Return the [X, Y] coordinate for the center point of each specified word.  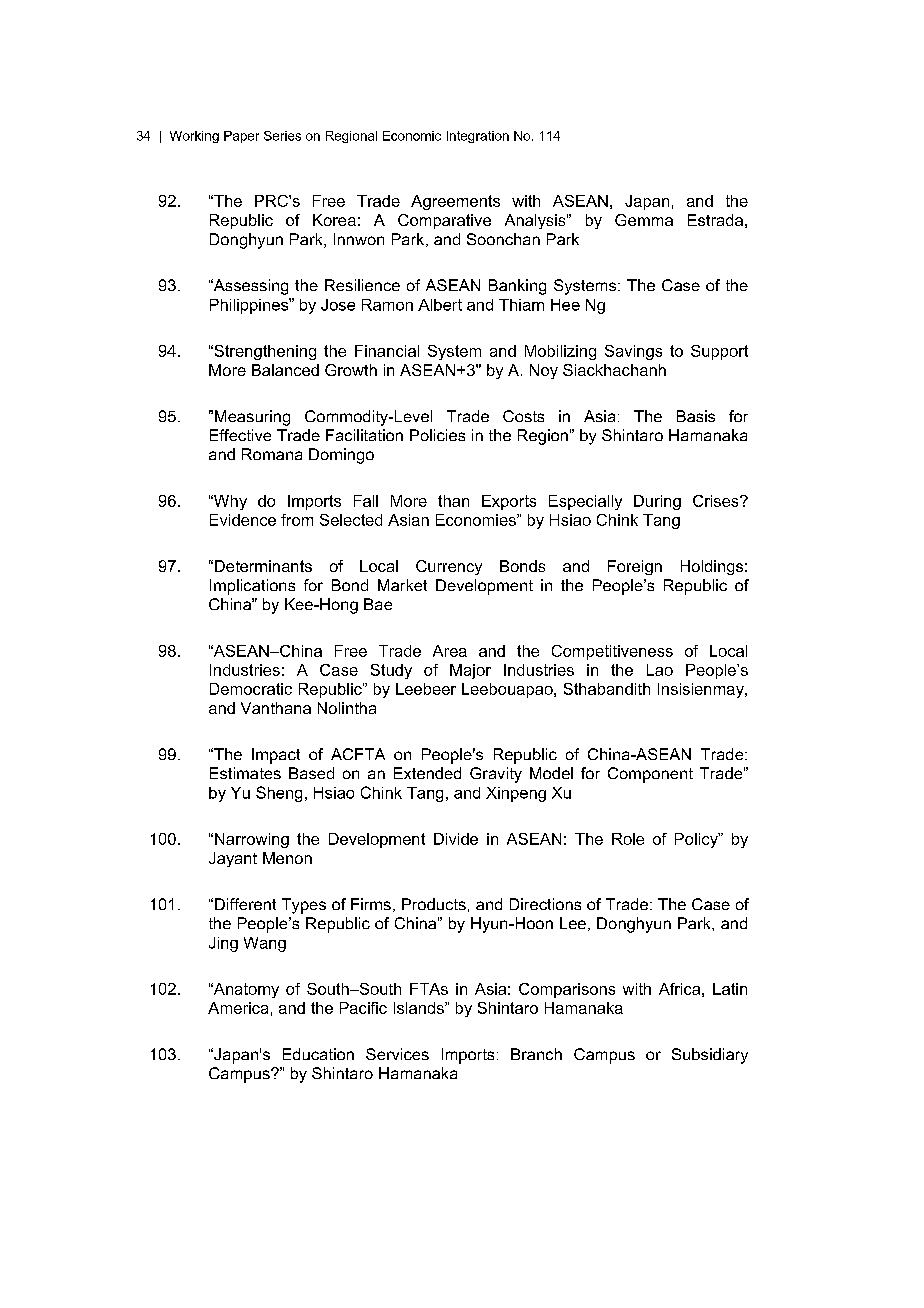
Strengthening [264, 352]
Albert [440, 305]
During [657, 502]
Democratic [251, 689]
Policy [697, 840]
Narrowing [252, 840]
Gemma [644, 220]
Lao [660, 670]
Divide [456, 839]
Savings [633, 352]
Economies [477, 520]
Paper [241, 137]
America [238, 1008]
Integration [478, 137]
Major [470, 671]
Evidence [243, 520]
